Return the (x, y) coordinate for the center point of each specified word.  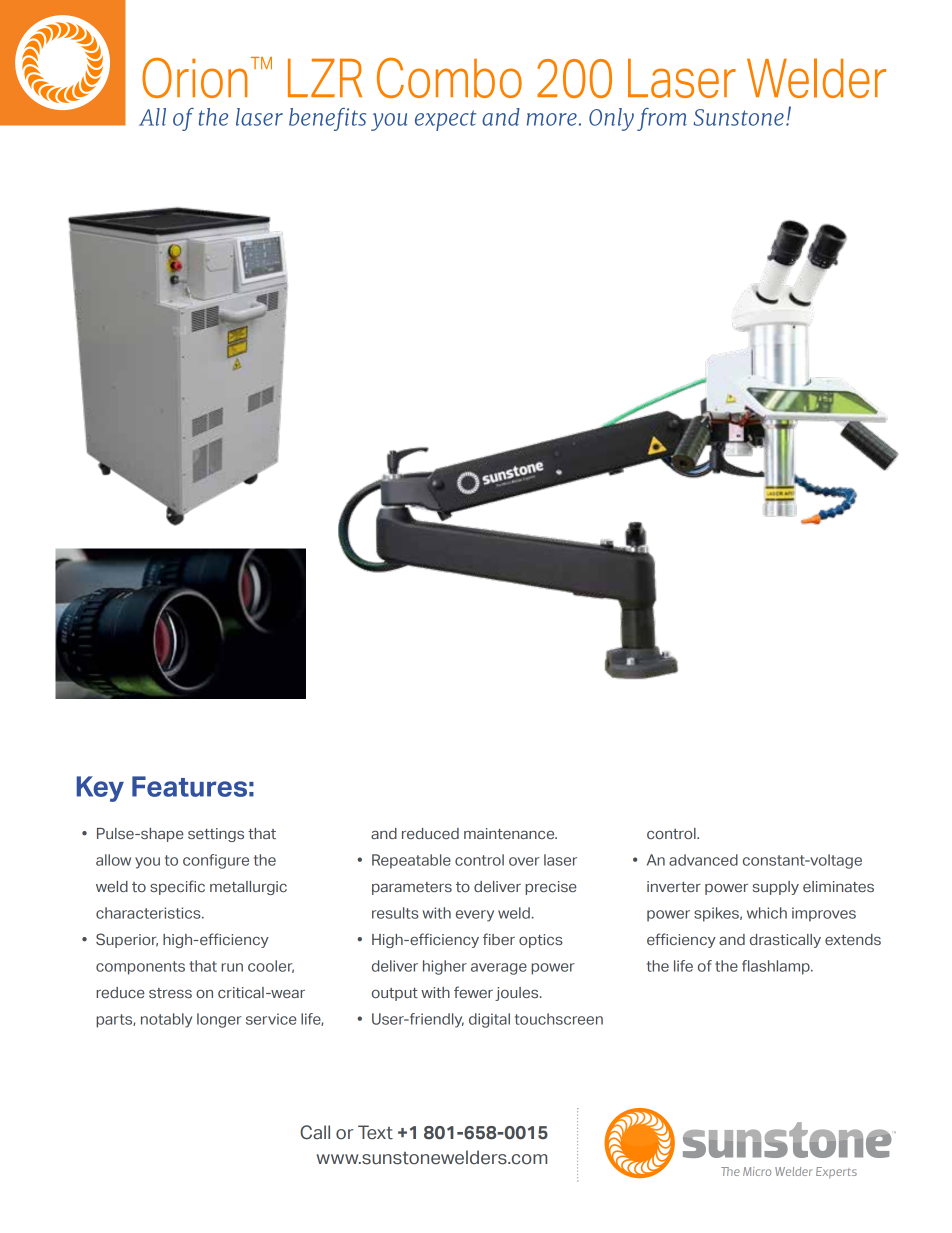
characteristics (149, 913)
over (524, 861)
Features (189, 786)
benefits (327, 119)
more (552, 119)
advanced (703, 860)
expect (445, 120)
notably (166, 1020)
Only (611, 119)
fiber (499, 939)
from (662, 119)
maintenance (510, 833)
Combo (449, 78)
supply (776, 888)
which (767, 913)
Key (100, 789)
